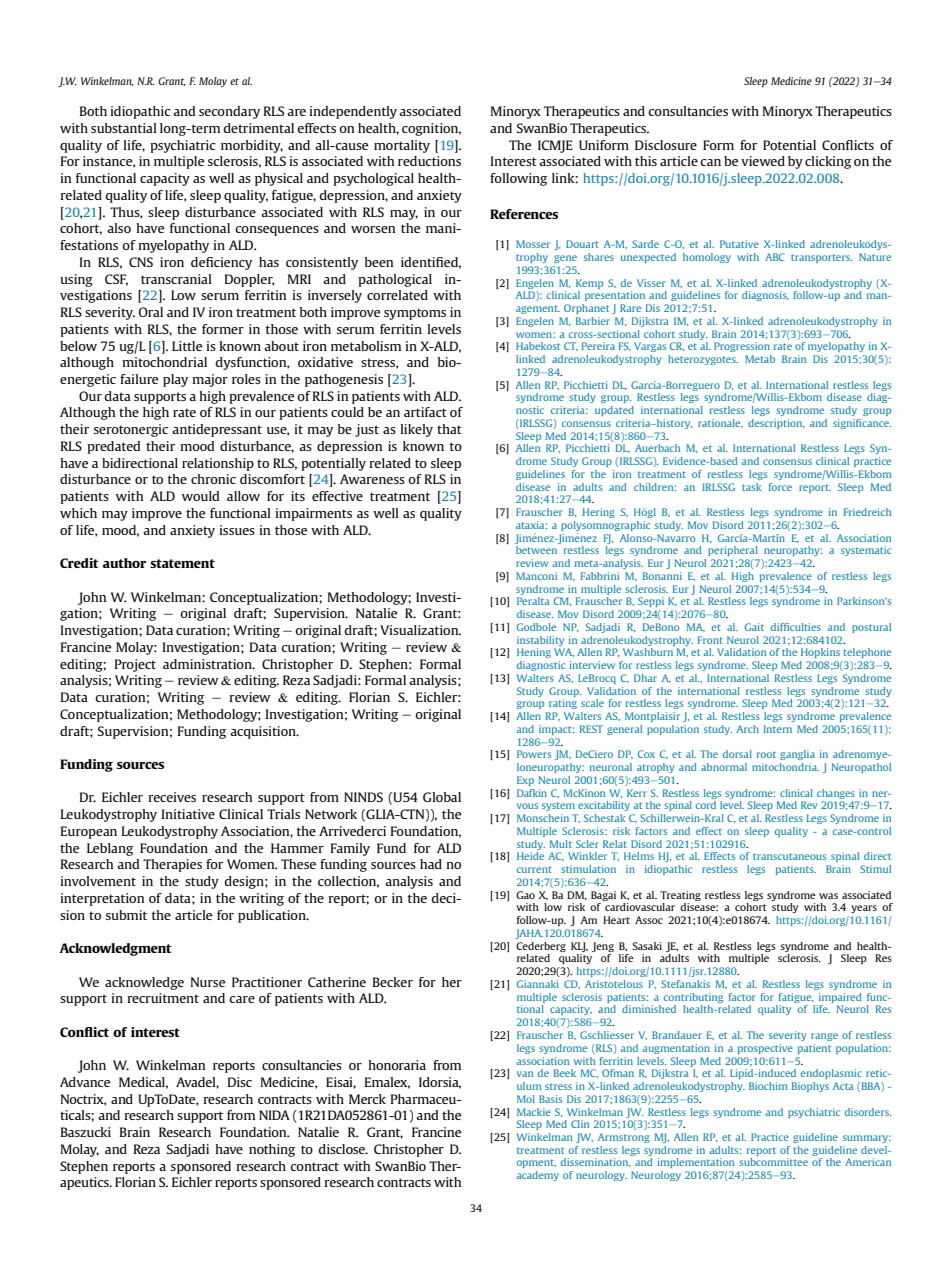 Image resolution: width=952 pixels, height=1270 pixels. What do you see at coordinates (773, 1162) in the image?
I see `subcommittee` at bounding box center [773, 1162].
